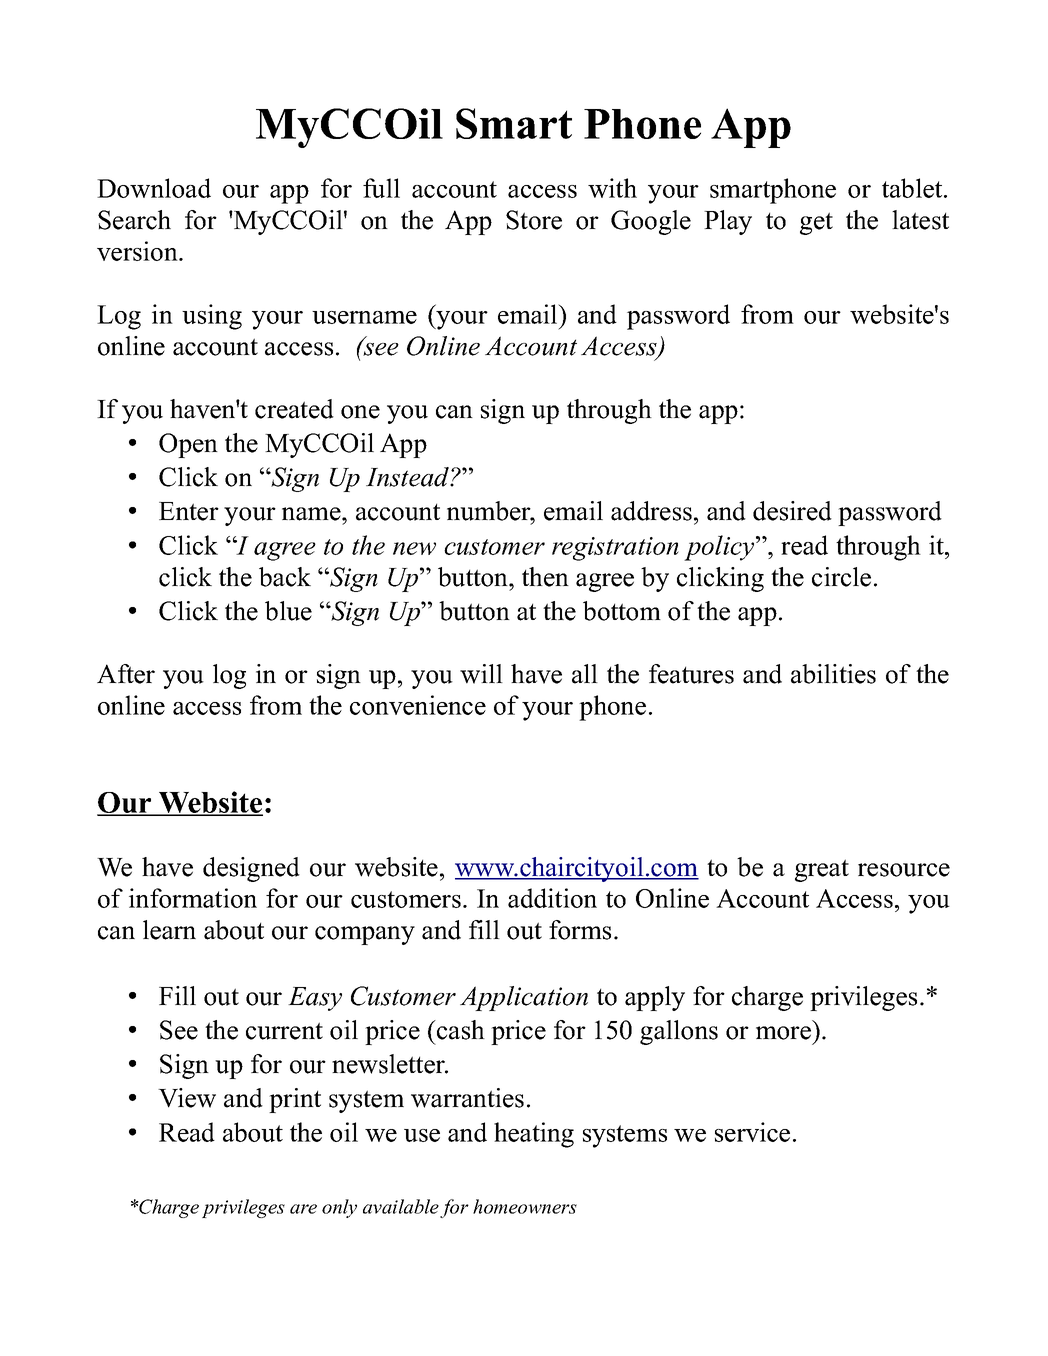 Image resolution: width=1048 pixels, height=1356 pixels. What do you see at coordinates (303, 1209) in the screenshot?
I see `are` at bounding box center [303, 1209].
